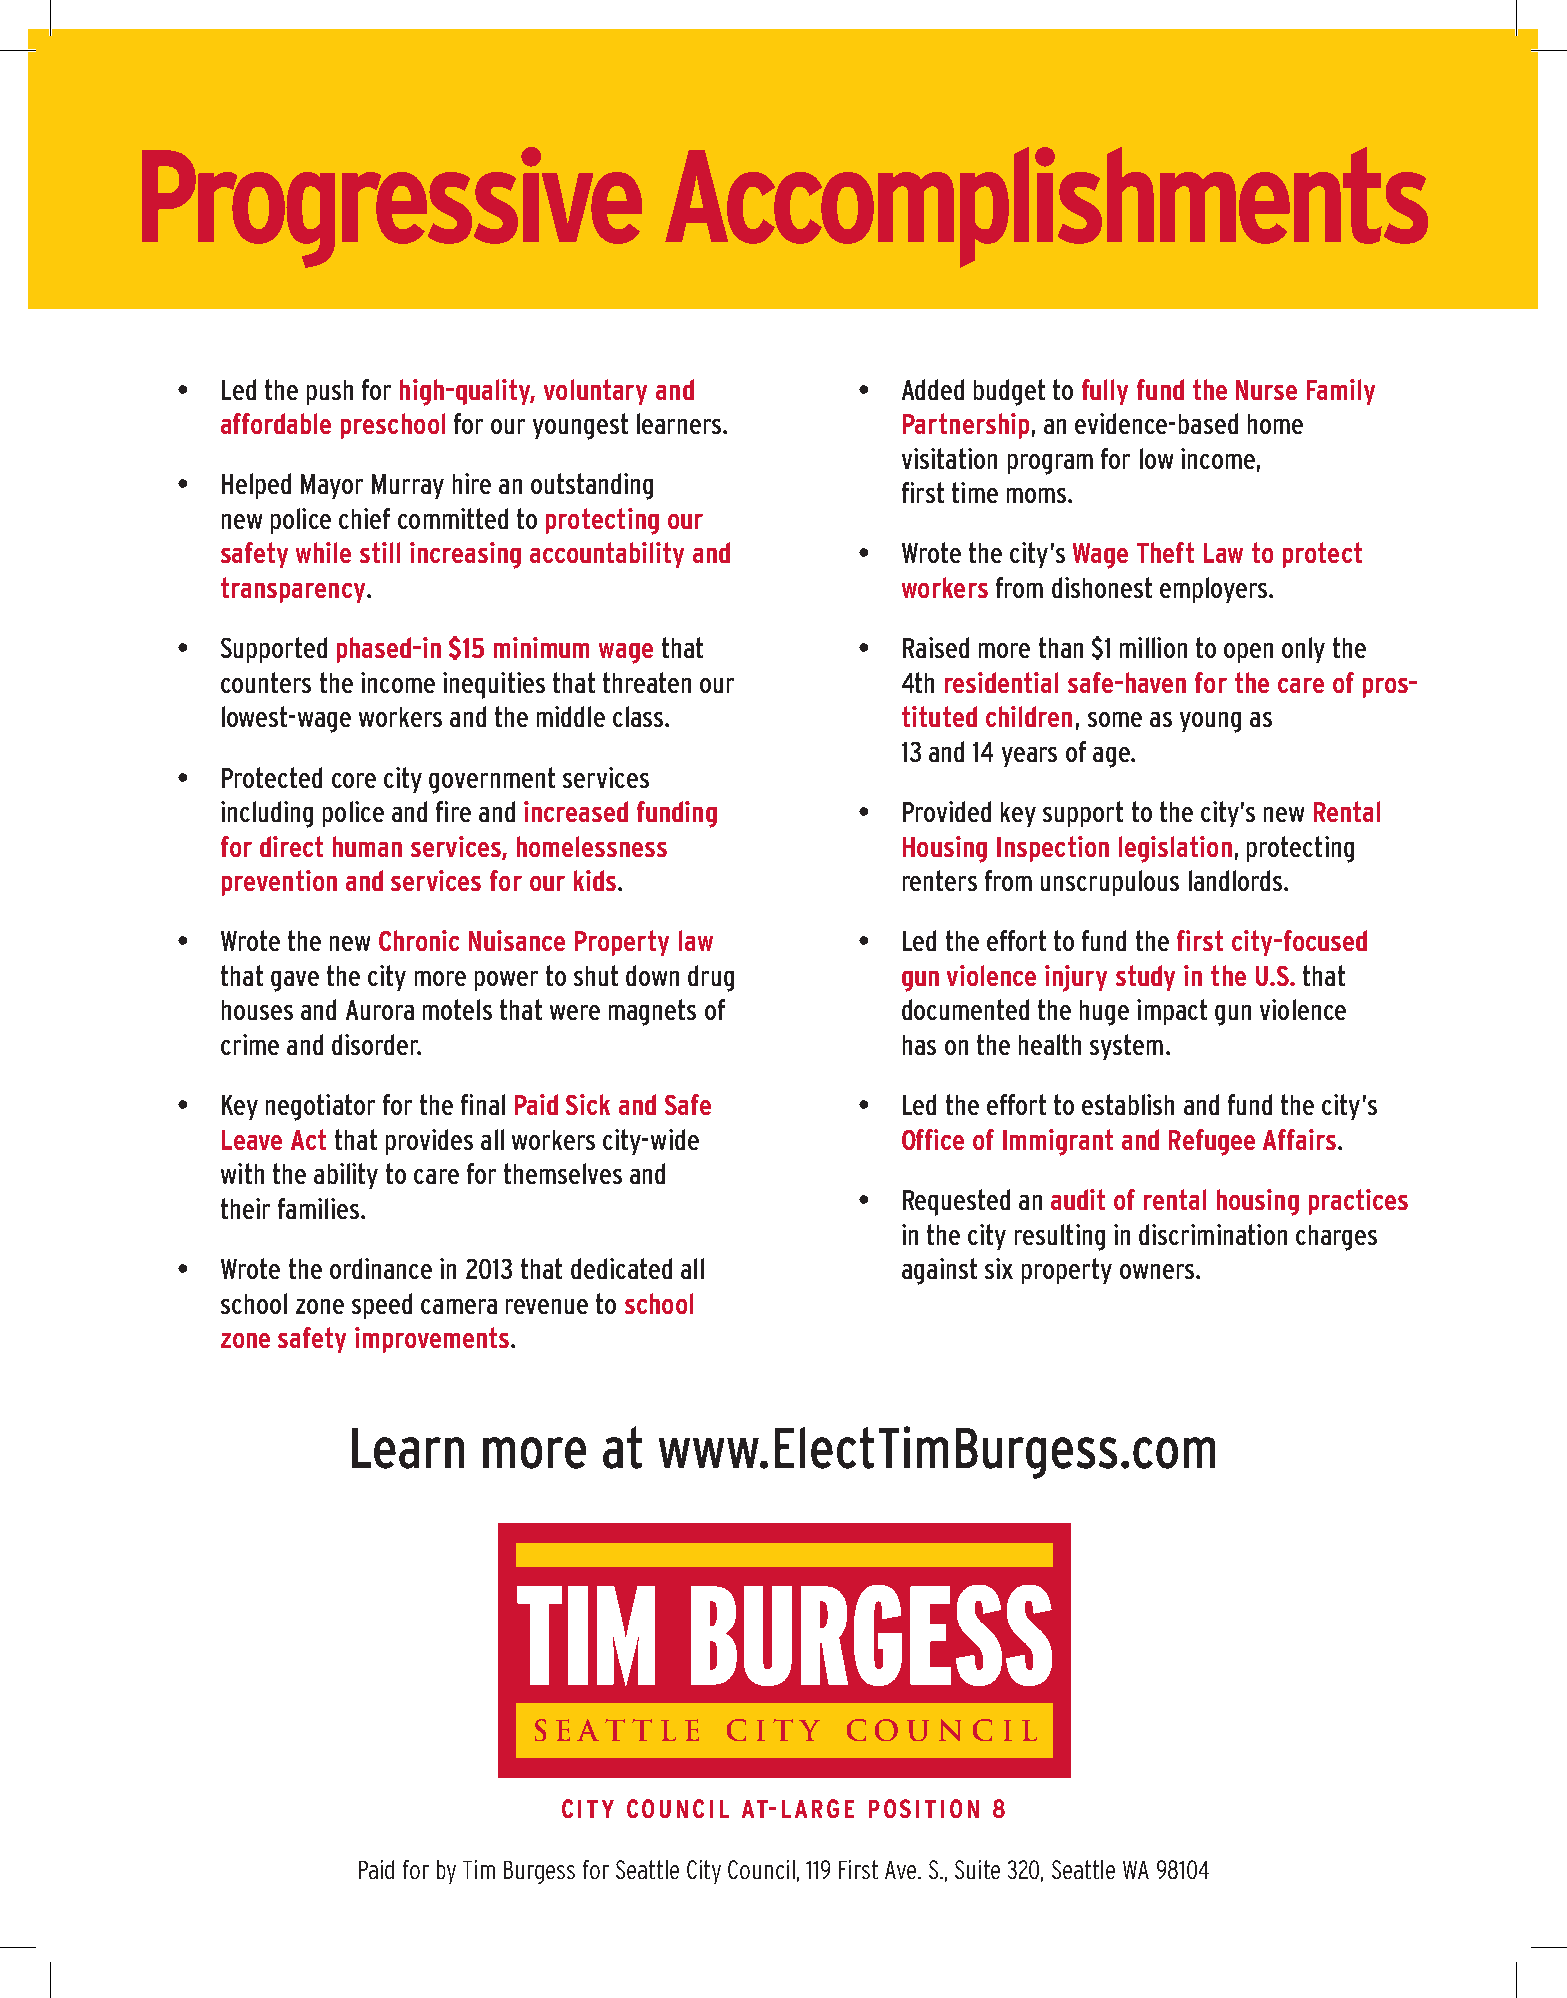  Describe the element at coordinates (392, 207) in the screenshot. I see `Progressive` at that location.
